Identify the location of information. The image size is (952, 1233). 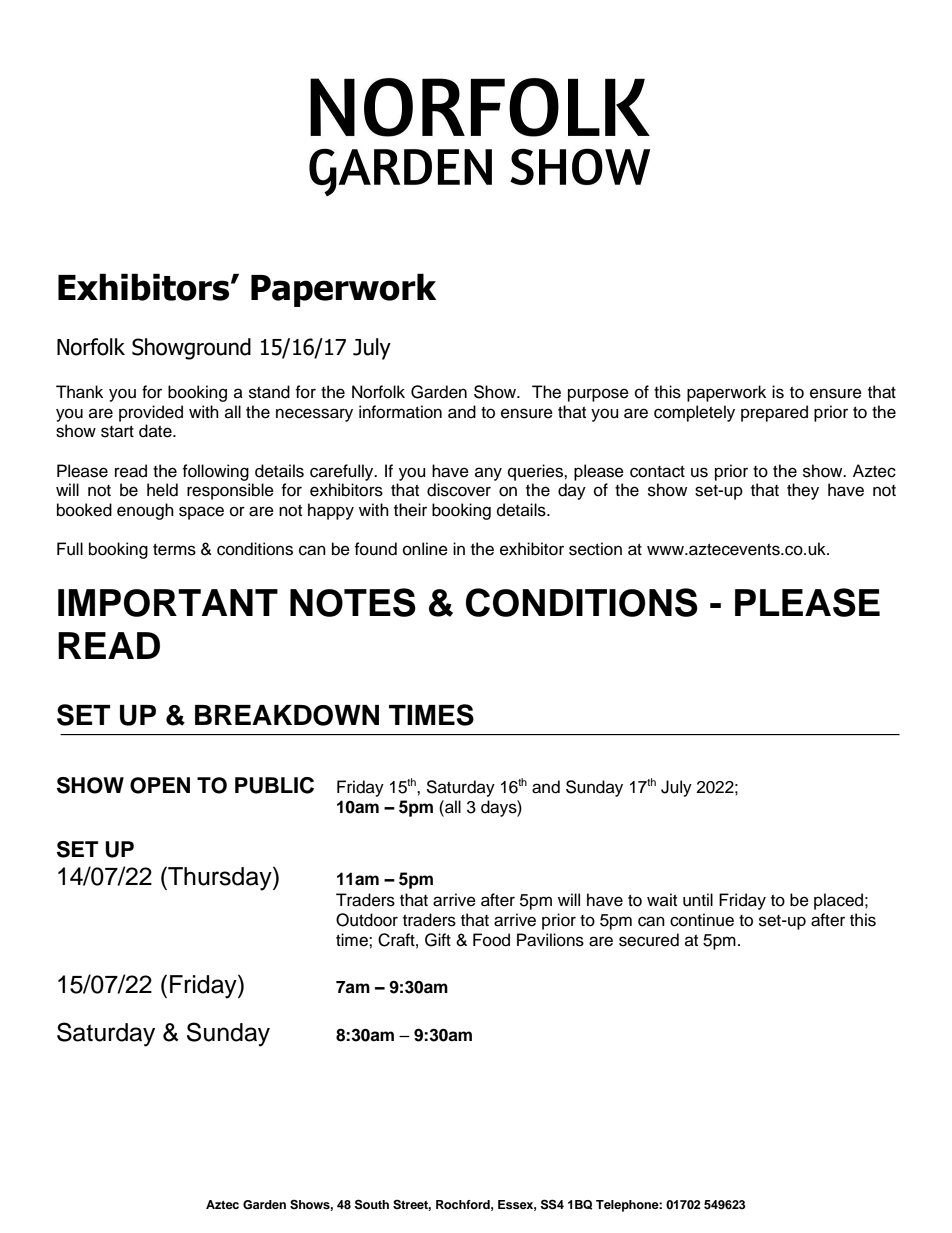
(400, 412).
